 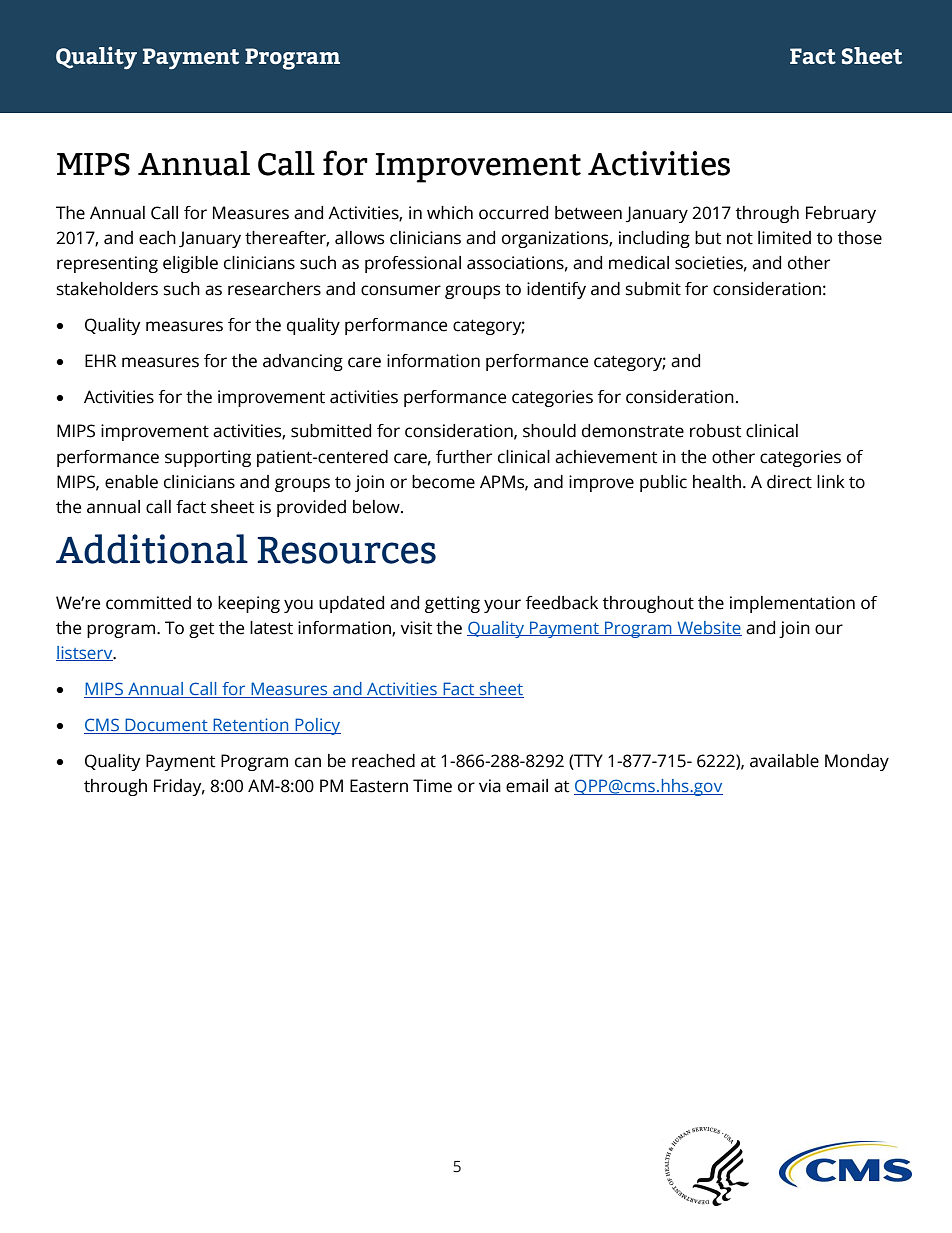 I want to click on via, so click(x=490, y=786).
